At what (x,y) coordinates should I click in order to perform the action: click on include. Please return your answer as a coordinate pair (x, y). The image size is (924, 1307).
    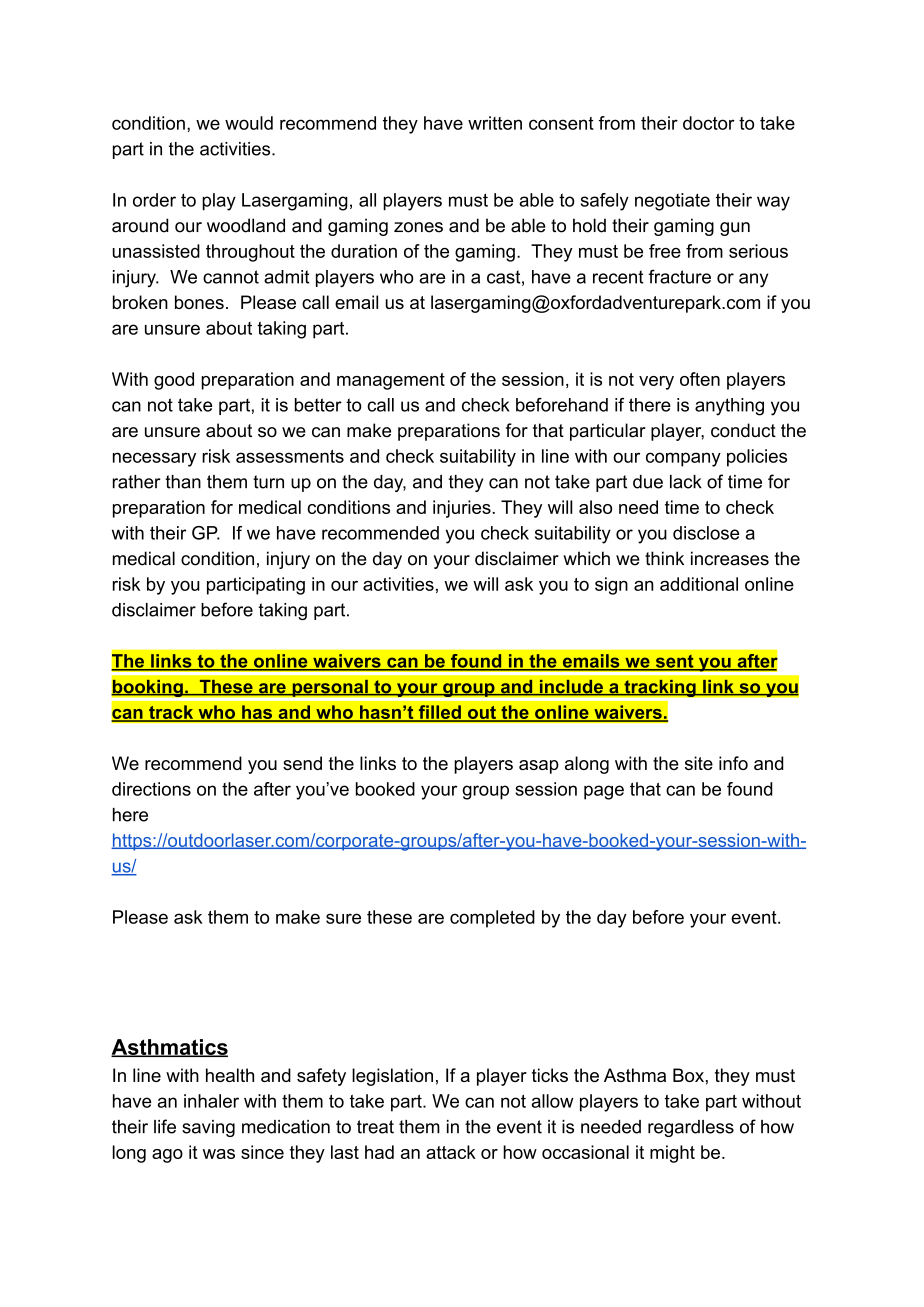
    Looking at the image, I should click on (571, 688).
